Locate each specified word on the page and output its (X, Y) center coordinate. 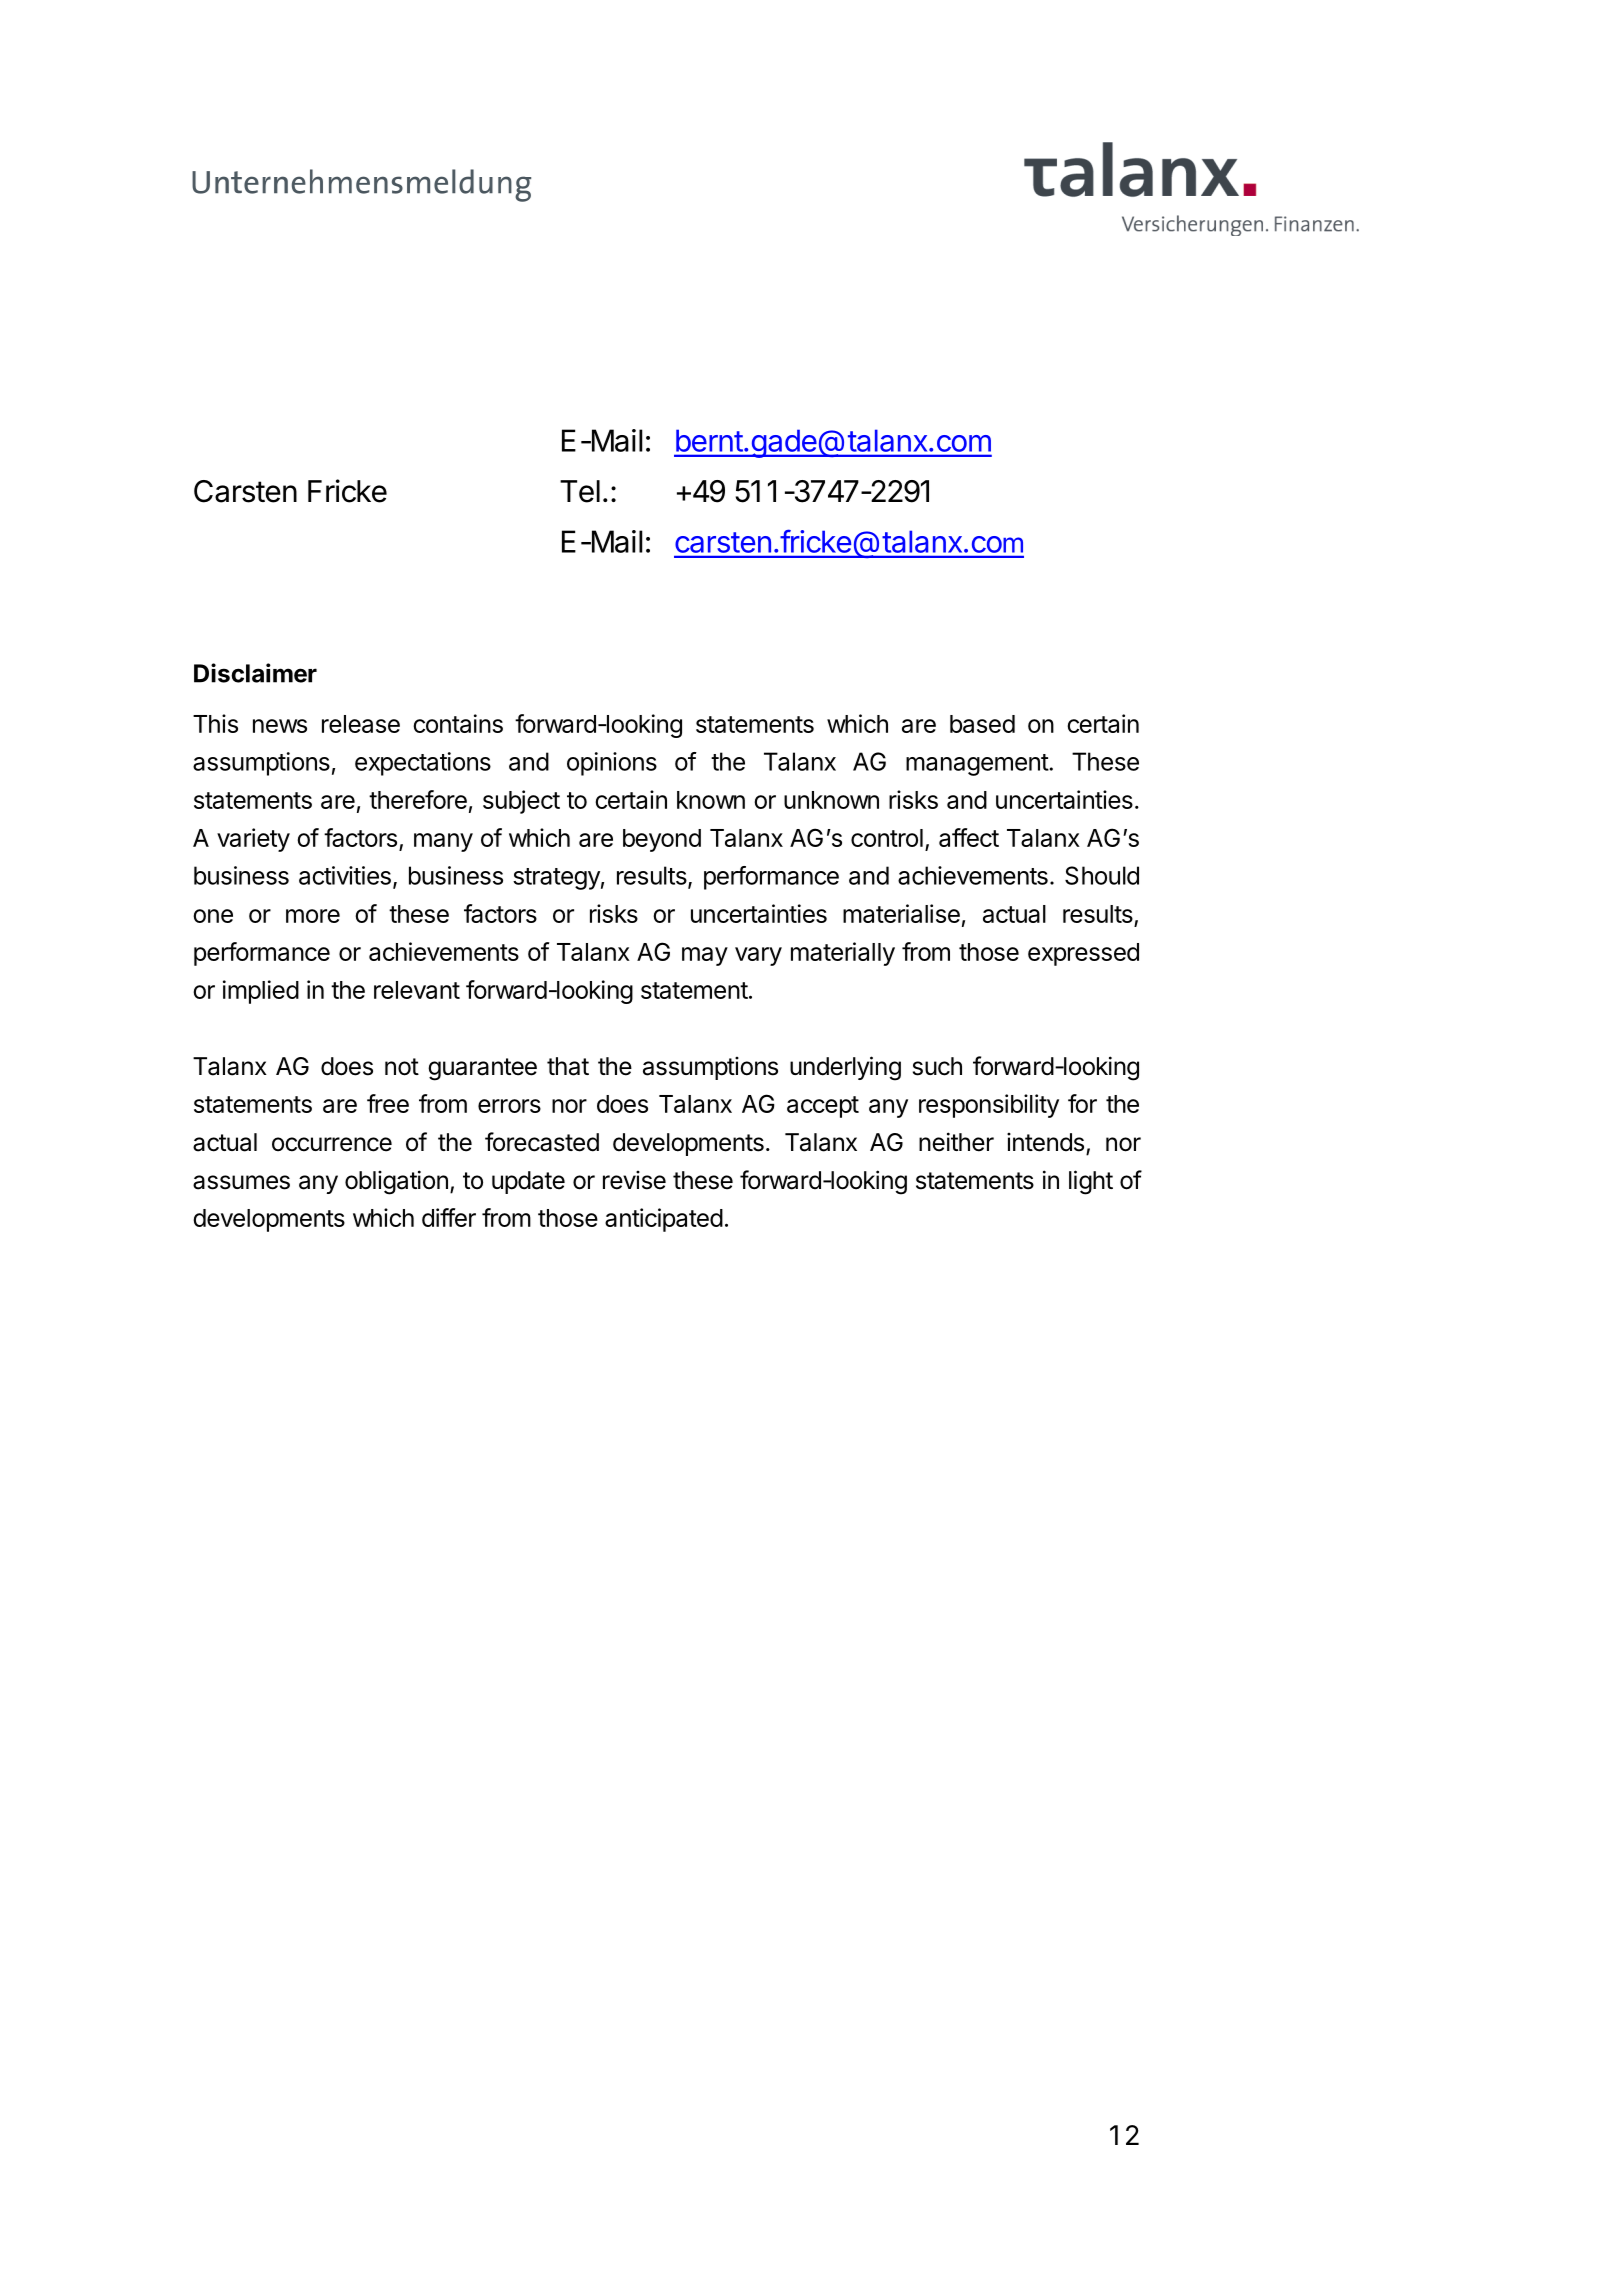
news (280, 726)
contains (458, 723)
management (977, 765)
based (982, 724)
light (1091, 1182)
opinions (612, 764)
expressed (1083, 954)
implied (261, 992)
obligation (396, 1182)
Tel (580, 491)
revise (634, 1180)
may (705, 956)
